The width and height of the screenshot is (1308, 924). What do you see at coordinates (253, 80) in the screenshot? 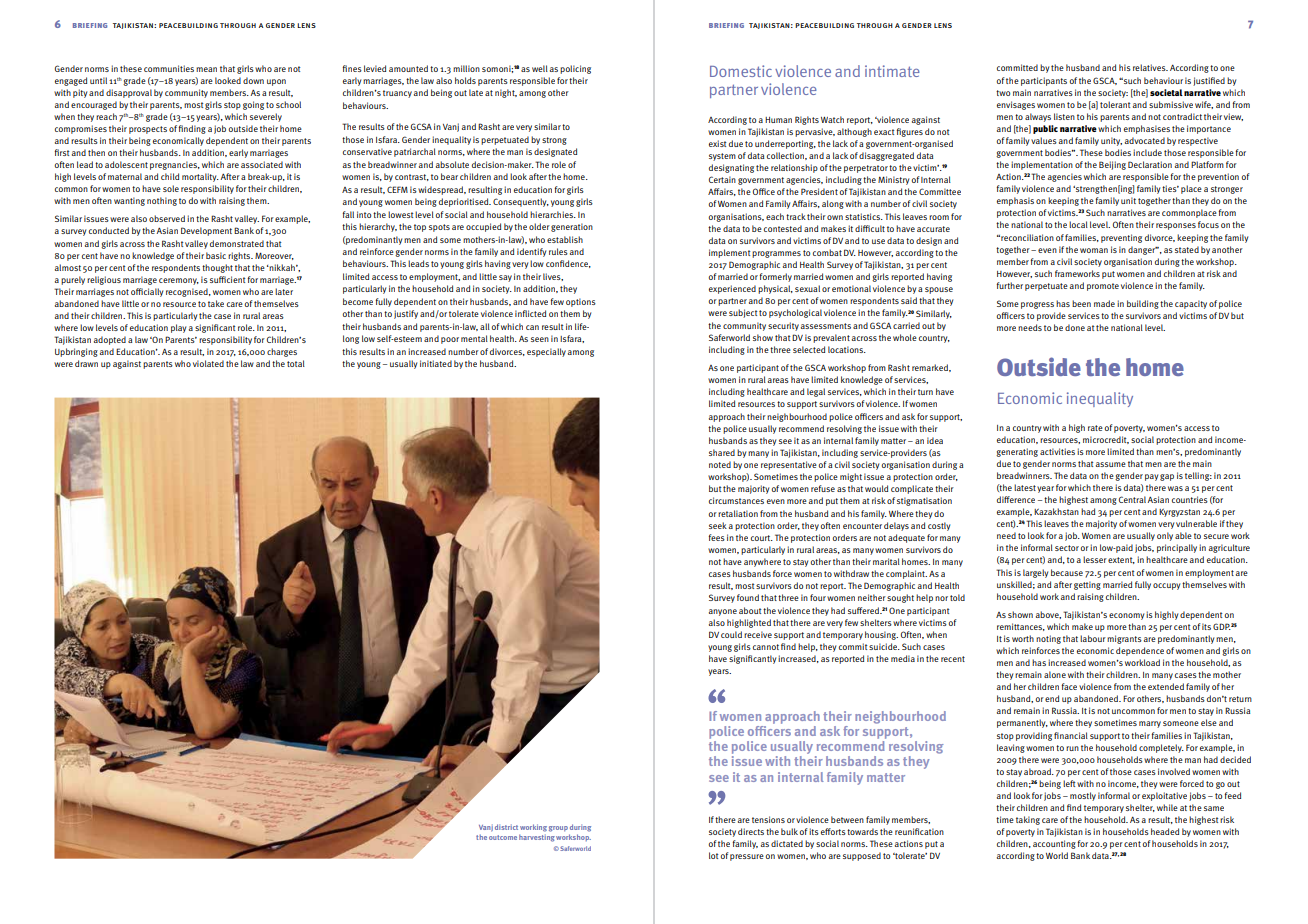
I see `down` at bounding box center [253, 80].
